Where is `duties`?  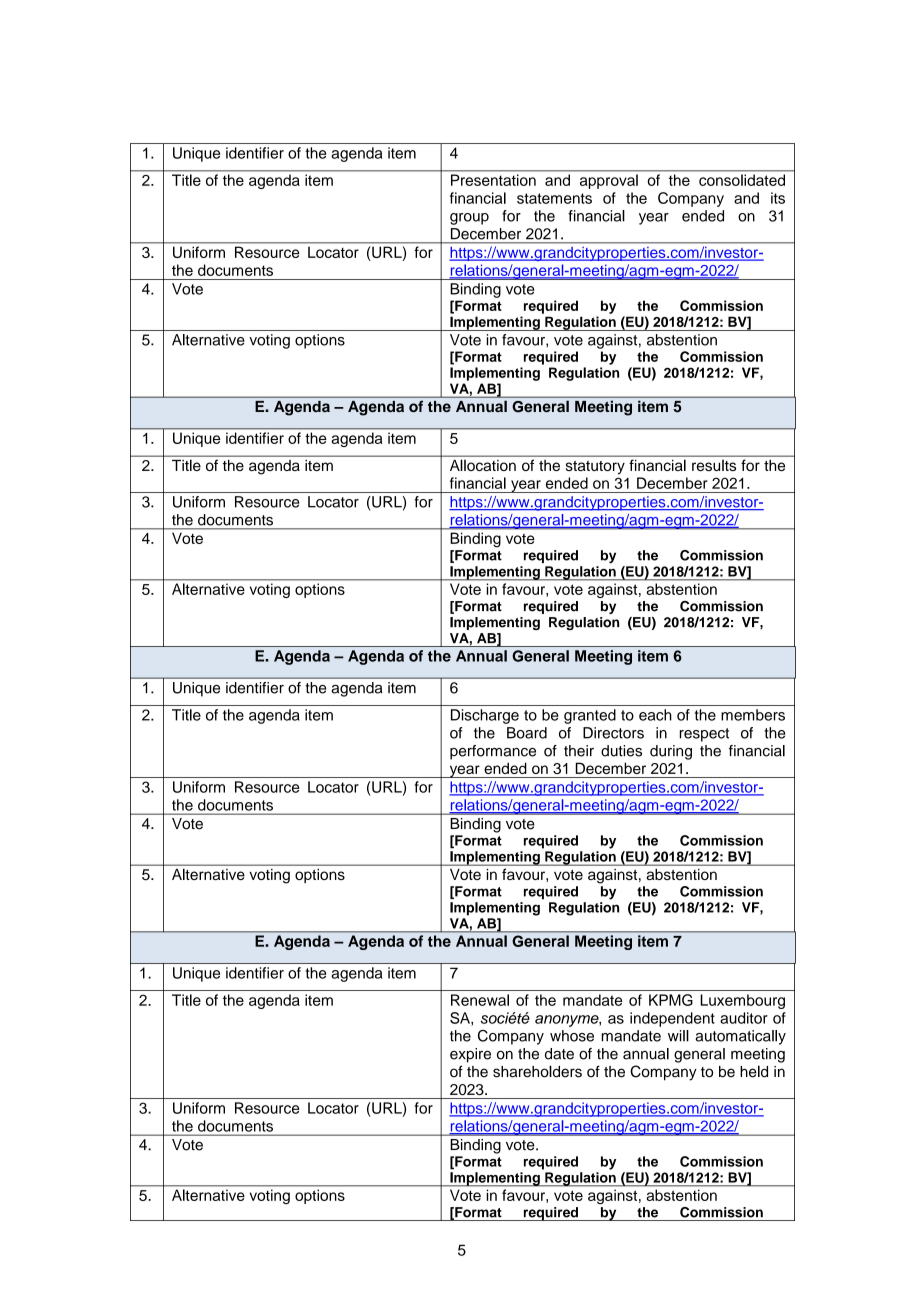
duties is located at coordinates (621, 751).
